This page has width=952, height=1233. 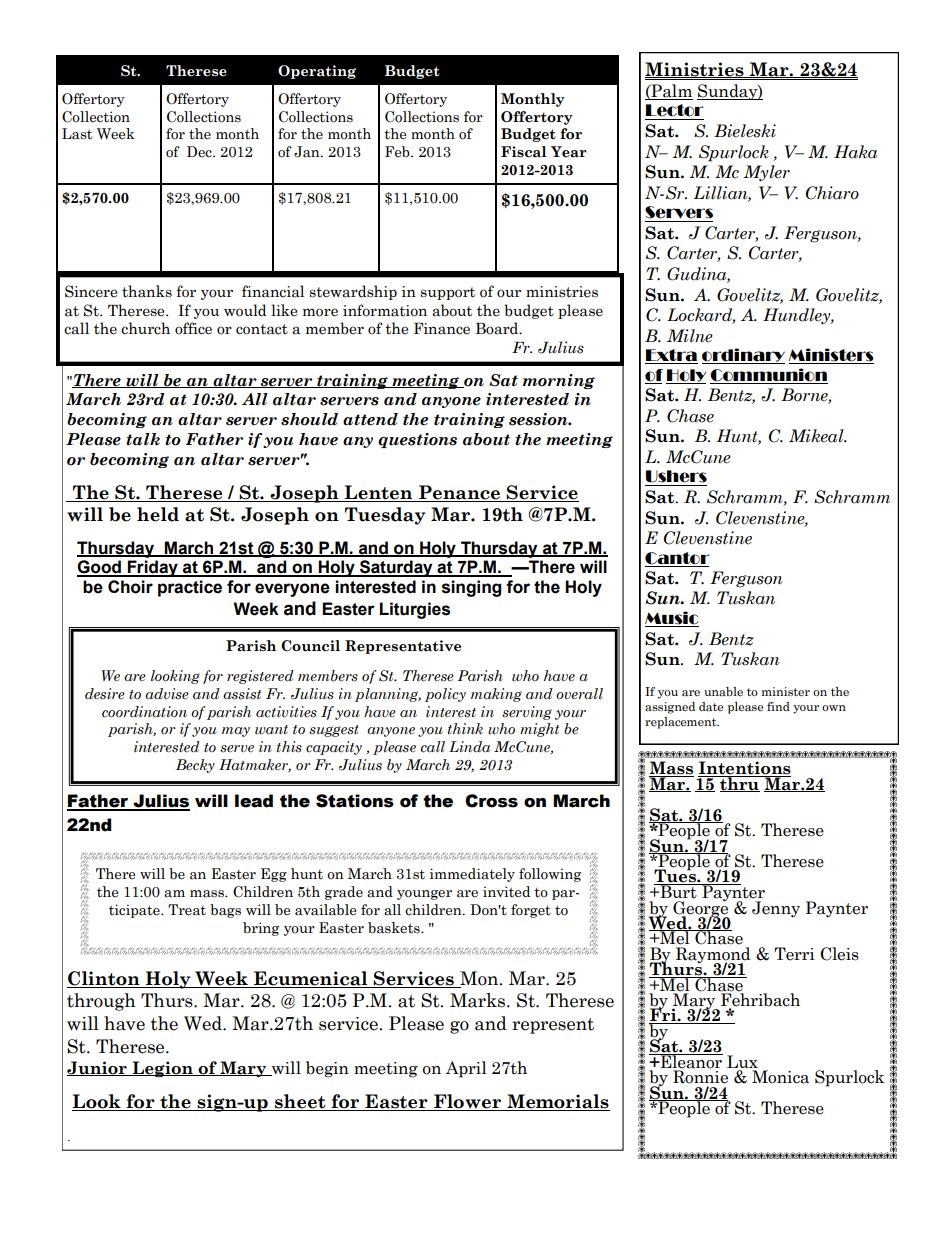 What do you see at coordinates (742, 1061) in the page?
I see `Lux` at bounding box center [742, 1061].
